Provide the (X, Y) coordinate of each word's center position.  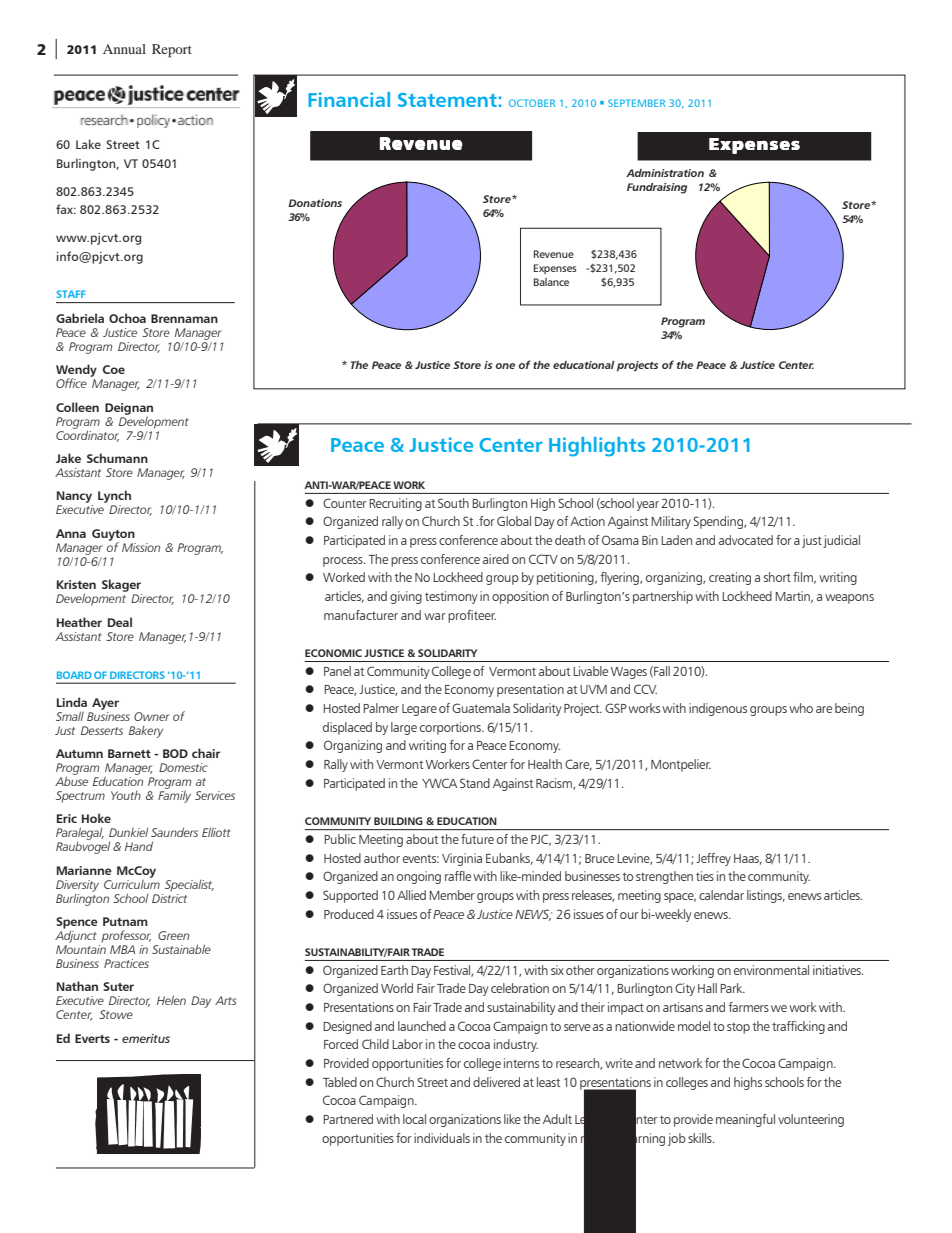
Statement (447, 100)
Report (172, 51)
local (414, 1119)
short (777, 577)
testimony (451, 597)
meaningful (745, 1120)
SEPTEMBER (636, 103)
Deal (120, 622)
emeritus (146, 1038)
